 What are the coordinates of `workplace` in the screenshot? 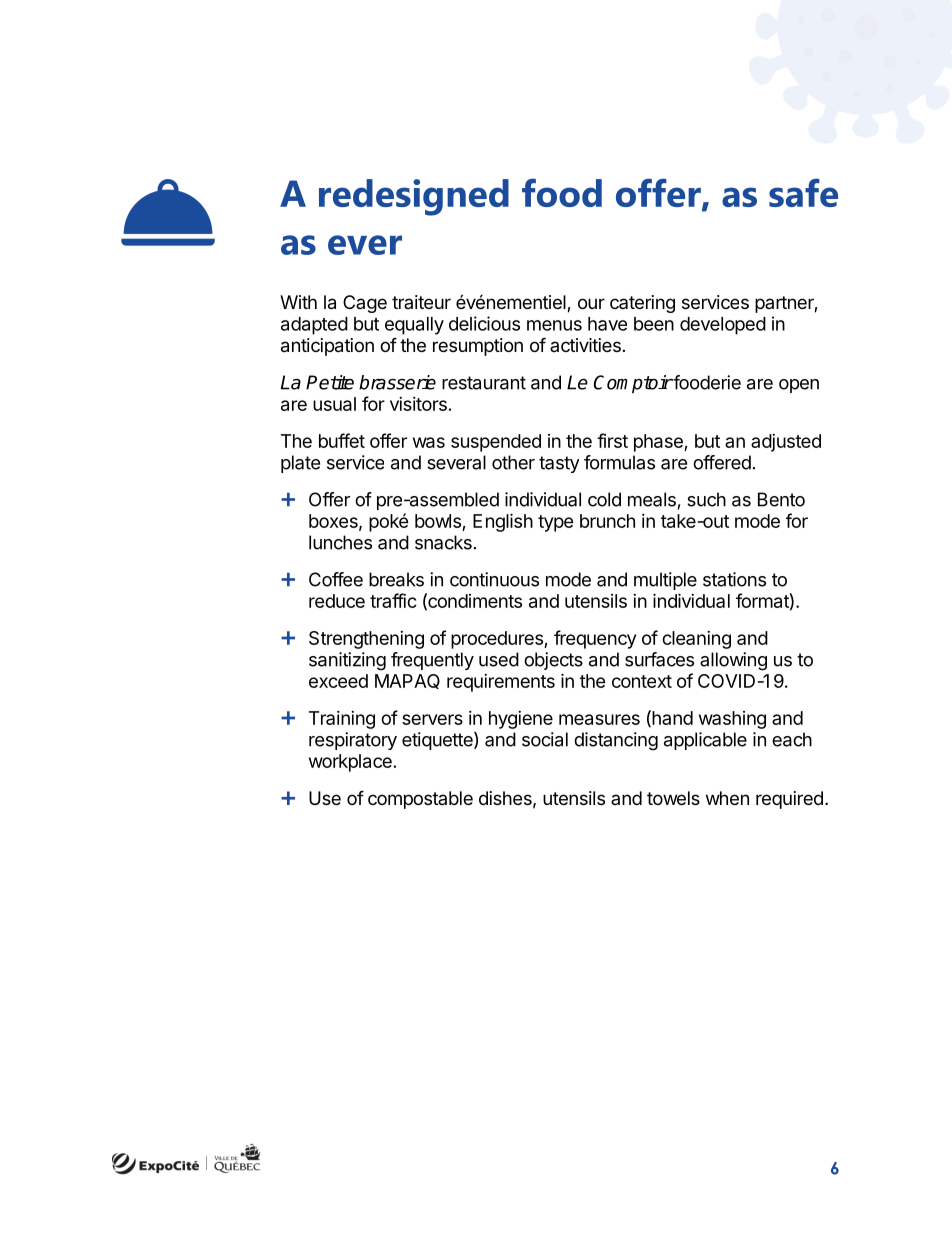 It's located at (350, 763).
